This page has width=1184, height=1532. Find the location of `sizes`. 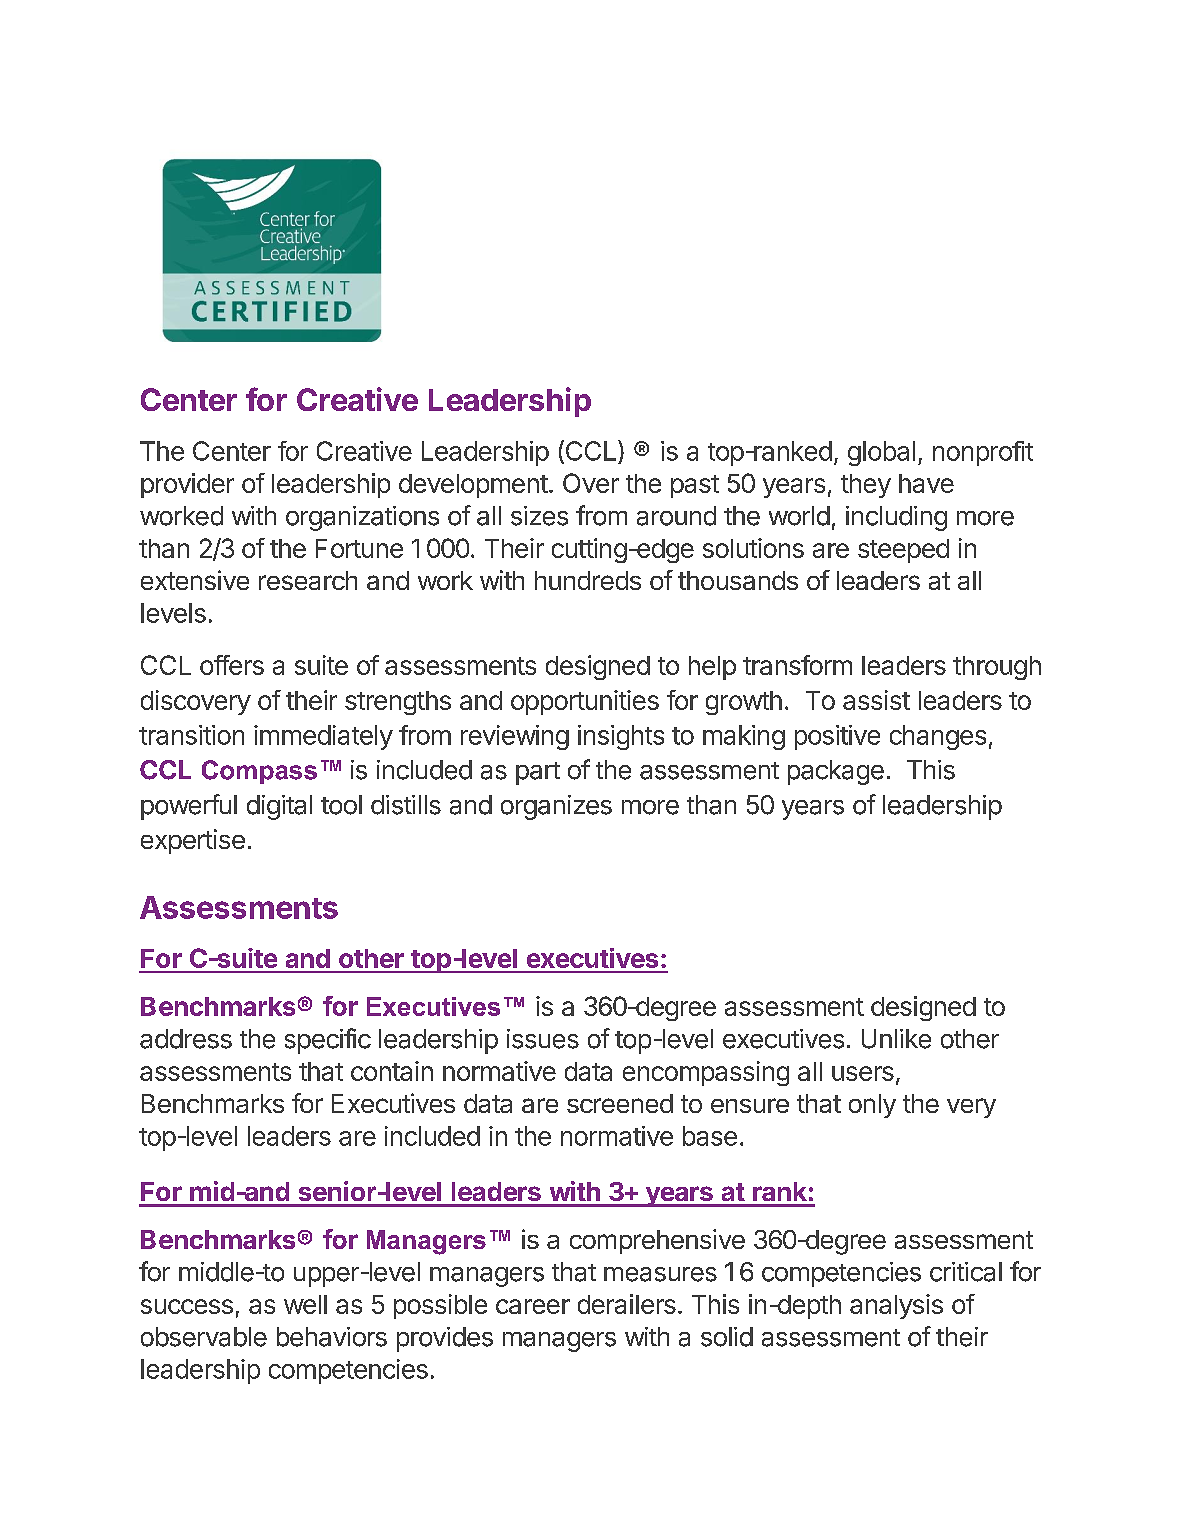

sizes is located at coordinates (539, 516).
